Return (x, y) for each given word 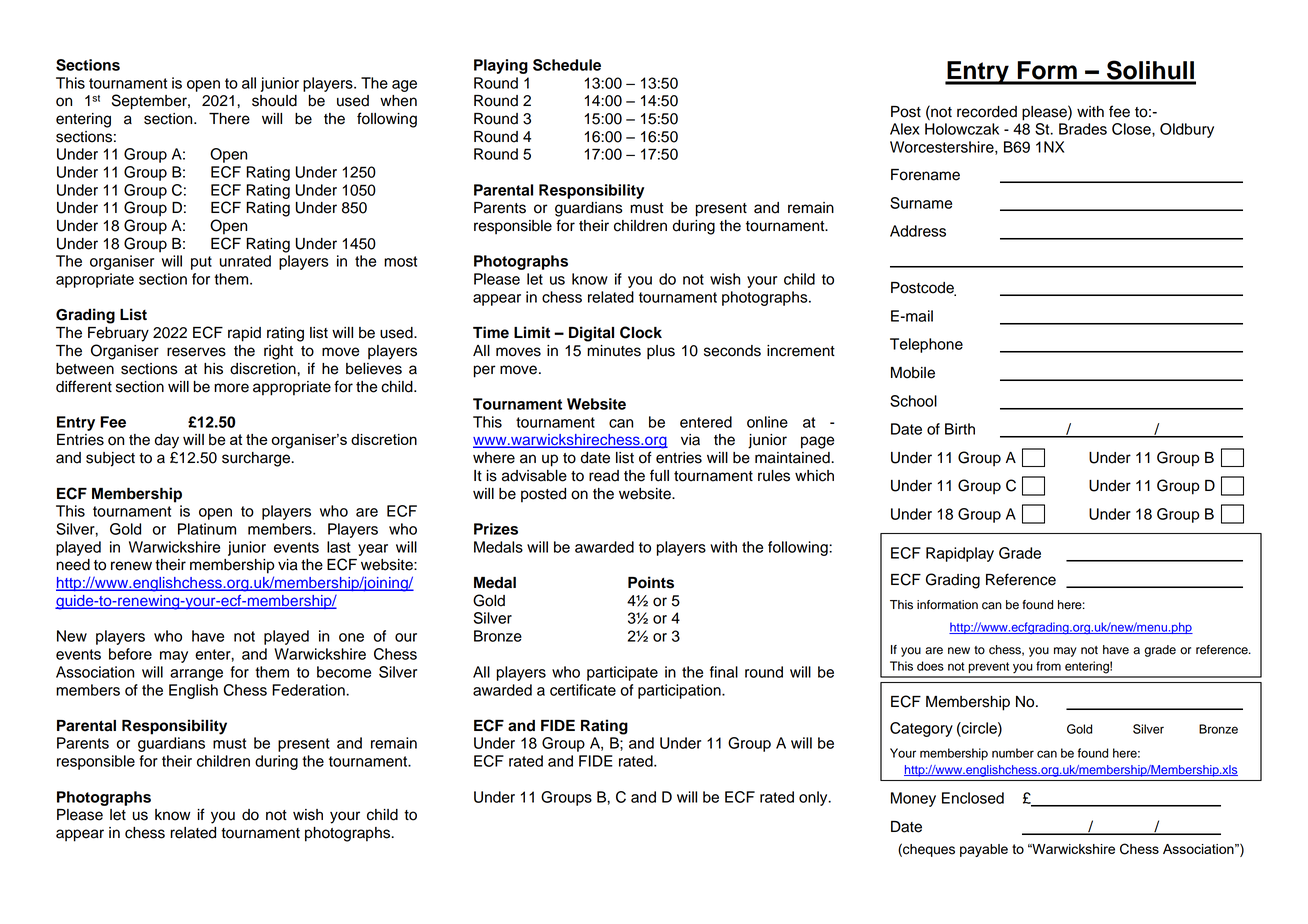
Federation (309, 690)
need (73, 565)
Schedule (567, 65)
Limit (532, 332)
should (274, 101)
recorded (987, 112)
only (814, 798)
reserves (196, 352)
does (930, 666)
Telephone (926, 345)
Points (651, 582)
